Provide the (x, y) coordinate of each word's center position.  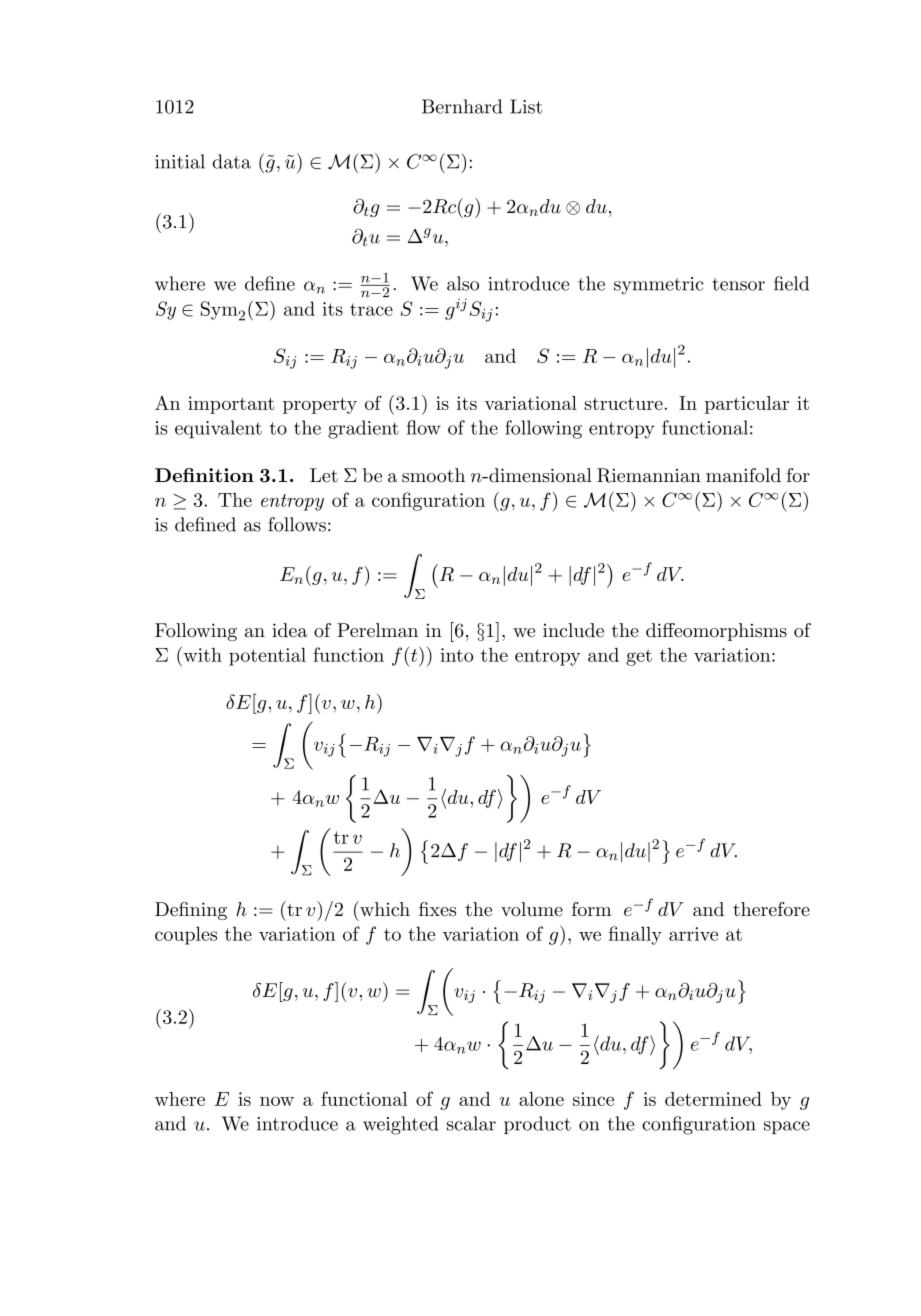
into (456, 655)
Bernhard (462, 106)
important (231, 405)
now (277, 1101)
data (232, 161)
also (463, 283)
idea (289, 630)
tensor (739, 284)
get (639, 657)
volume (532, 909)
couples (186, 935)
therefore (771, 909)
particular (747, 405)
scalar (471, 1123)
